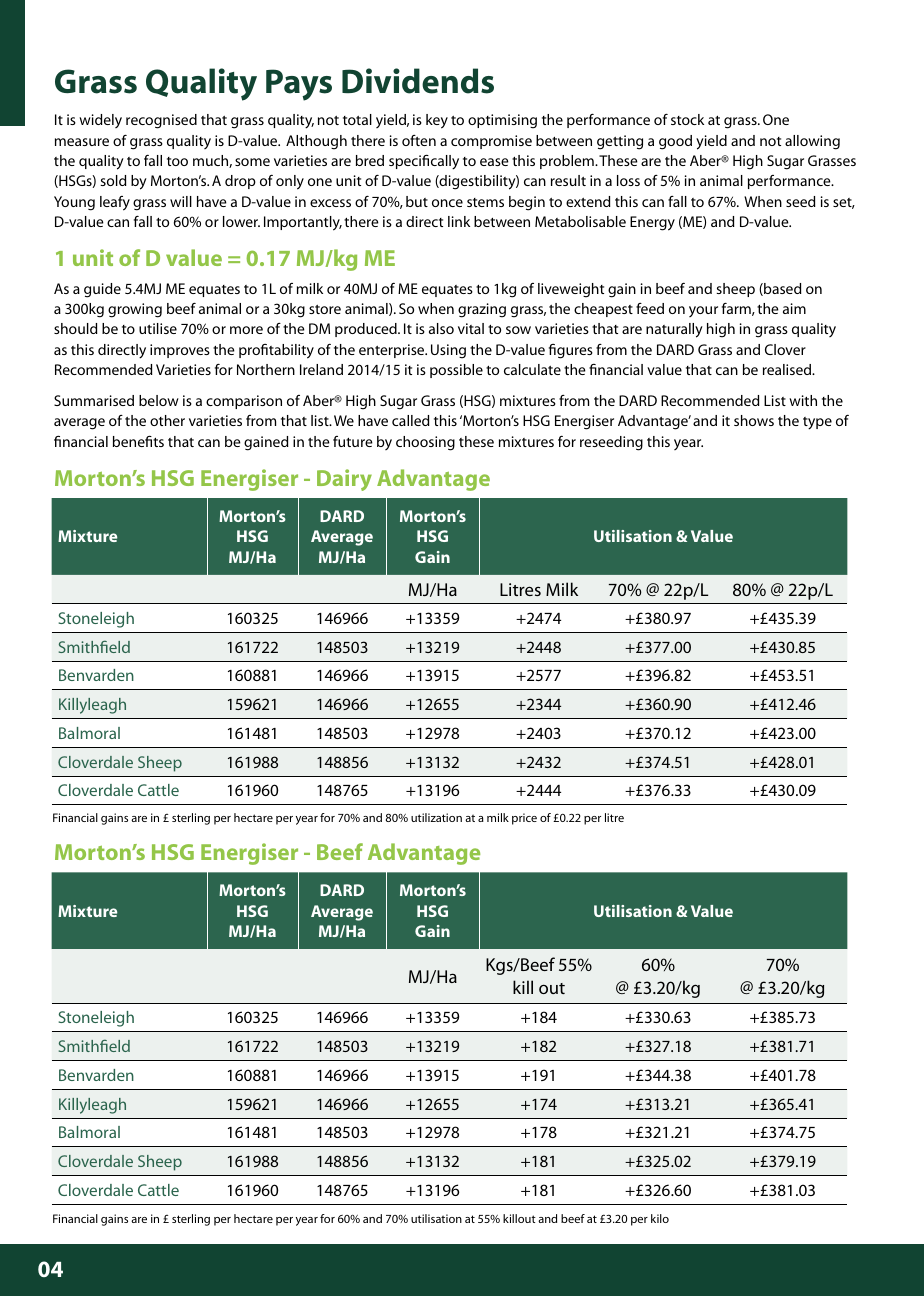  Describe the element at coordinates (524, 819) in the screenshot. I see `price` at that location.
